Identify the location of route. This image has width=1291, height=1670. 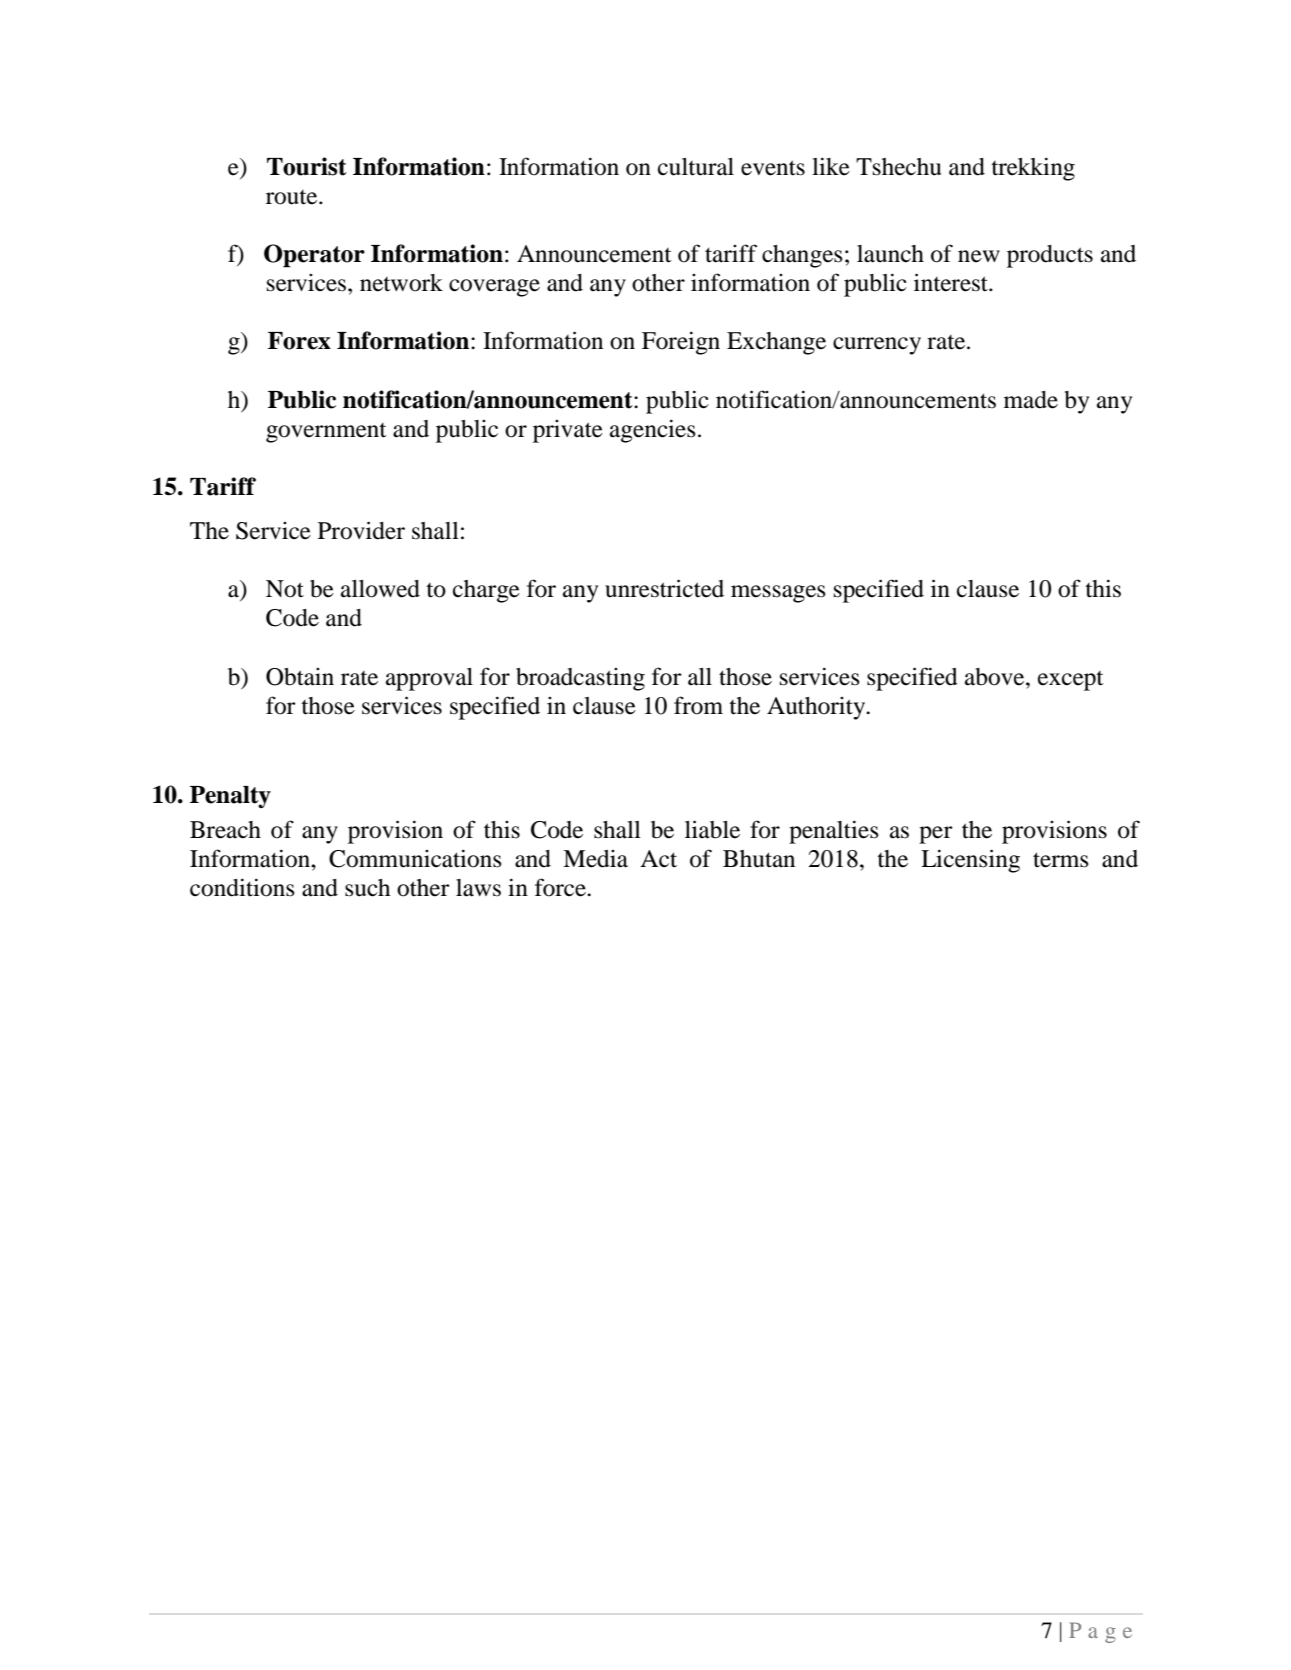
(293, 197).
